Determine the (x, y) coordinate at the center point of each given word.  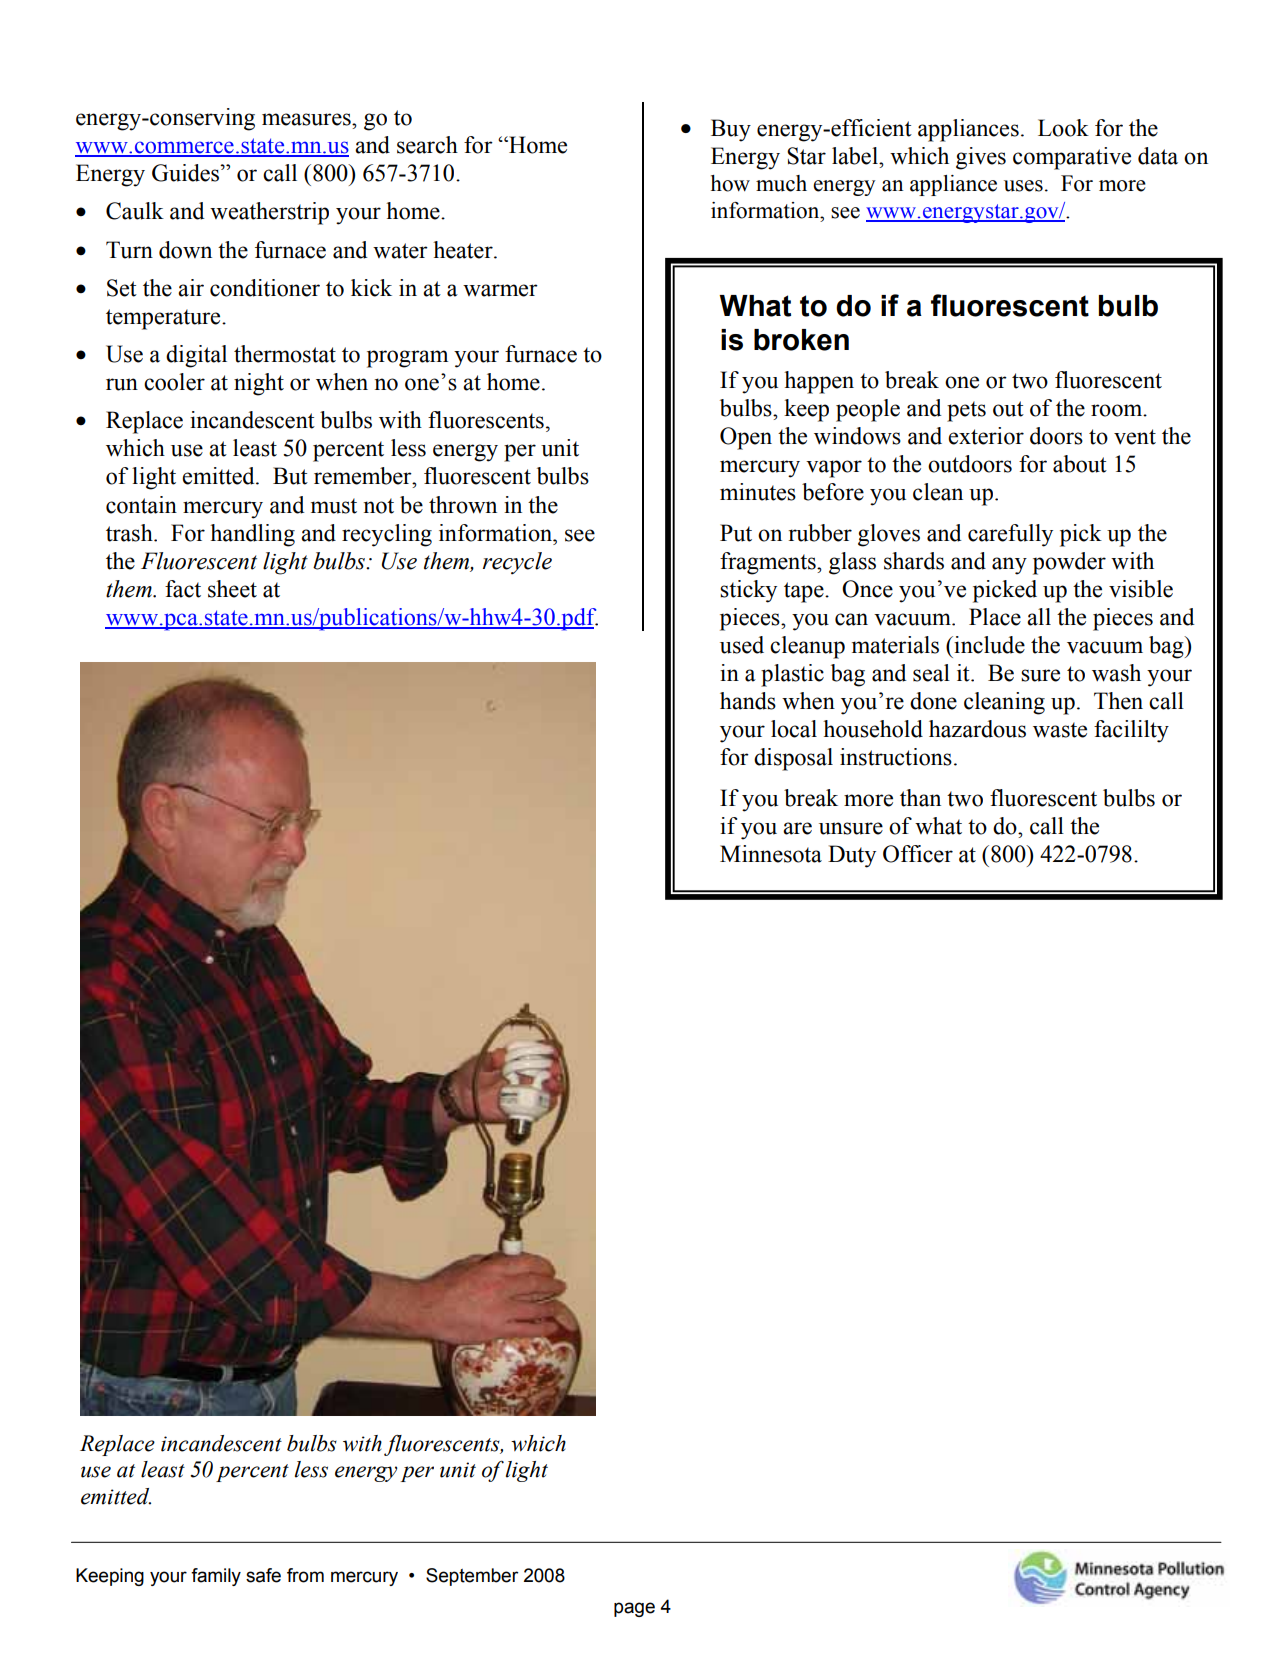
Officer (918, 854)
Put (736, 533)
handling (252, 535)
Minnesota (771, 854)
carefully (1010, 535)
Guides (187, 173)
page (634, 1609)
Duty (852, 856)
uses (1023, 186)
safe (263, 1575)
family (216, 1577)
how (730, 183)
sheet (232, 589)
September (472, 1577)
